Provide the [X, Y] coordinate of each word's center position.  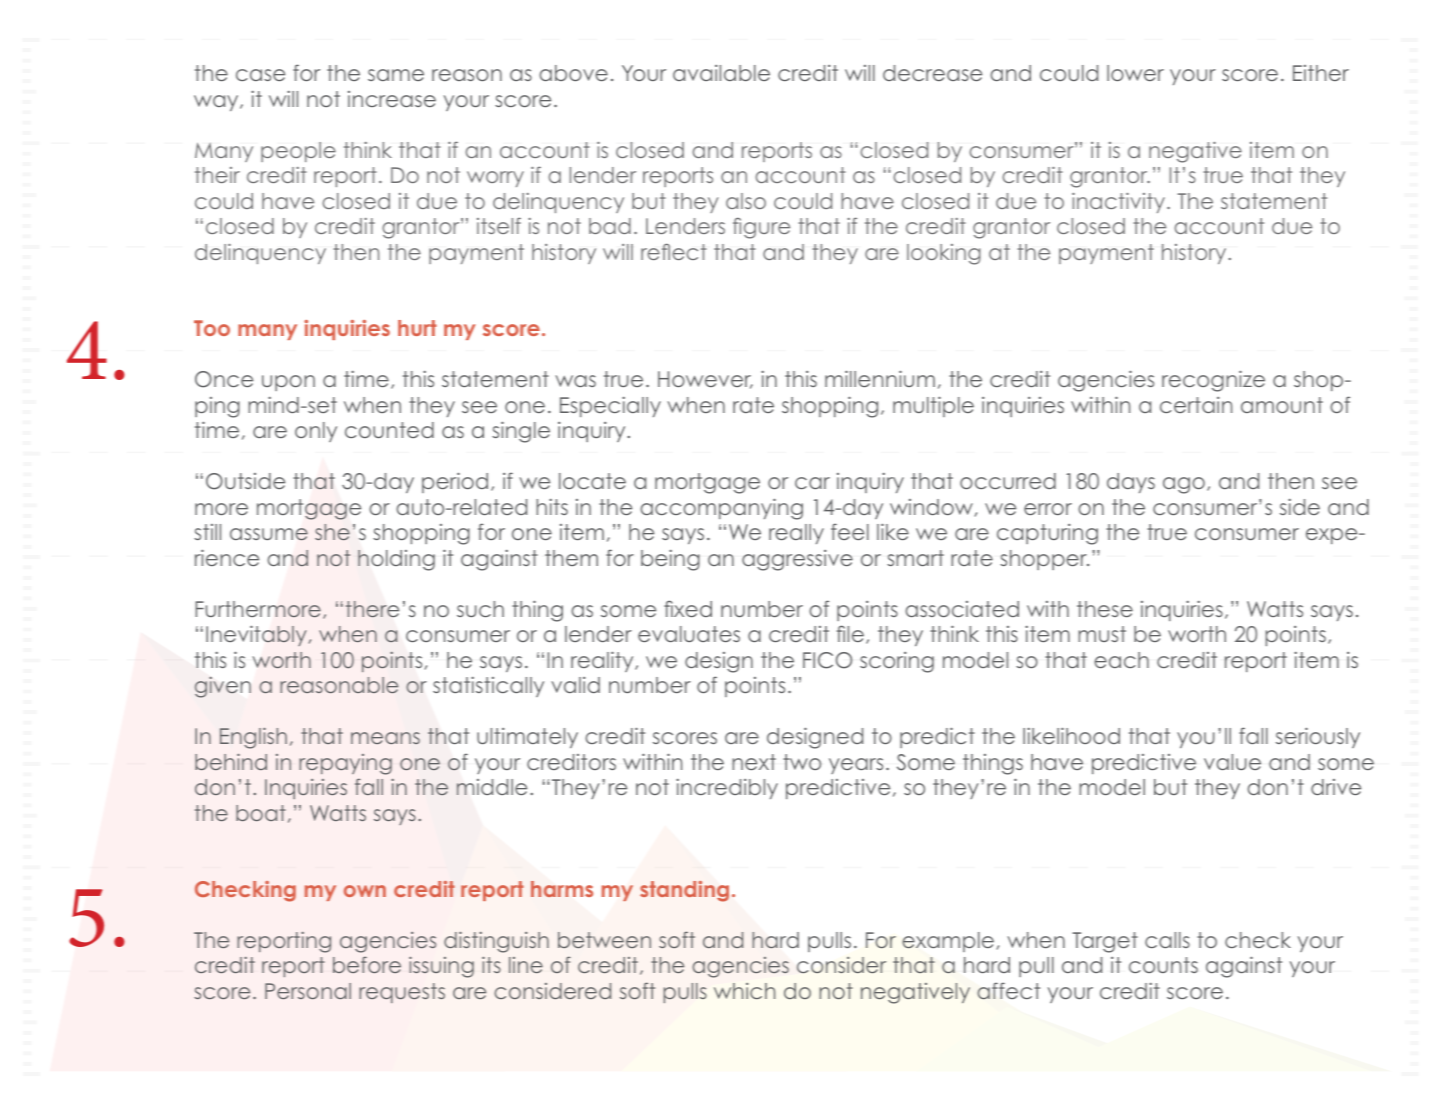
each [1121, 660]
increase [392, 99]
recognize [1213, 381]
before [367, 965]
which [744, 991]
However [705, 380]
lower [1135, 73]
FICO [827, 660]
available [721, 73]
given [223, 687]
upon [288, 383]
